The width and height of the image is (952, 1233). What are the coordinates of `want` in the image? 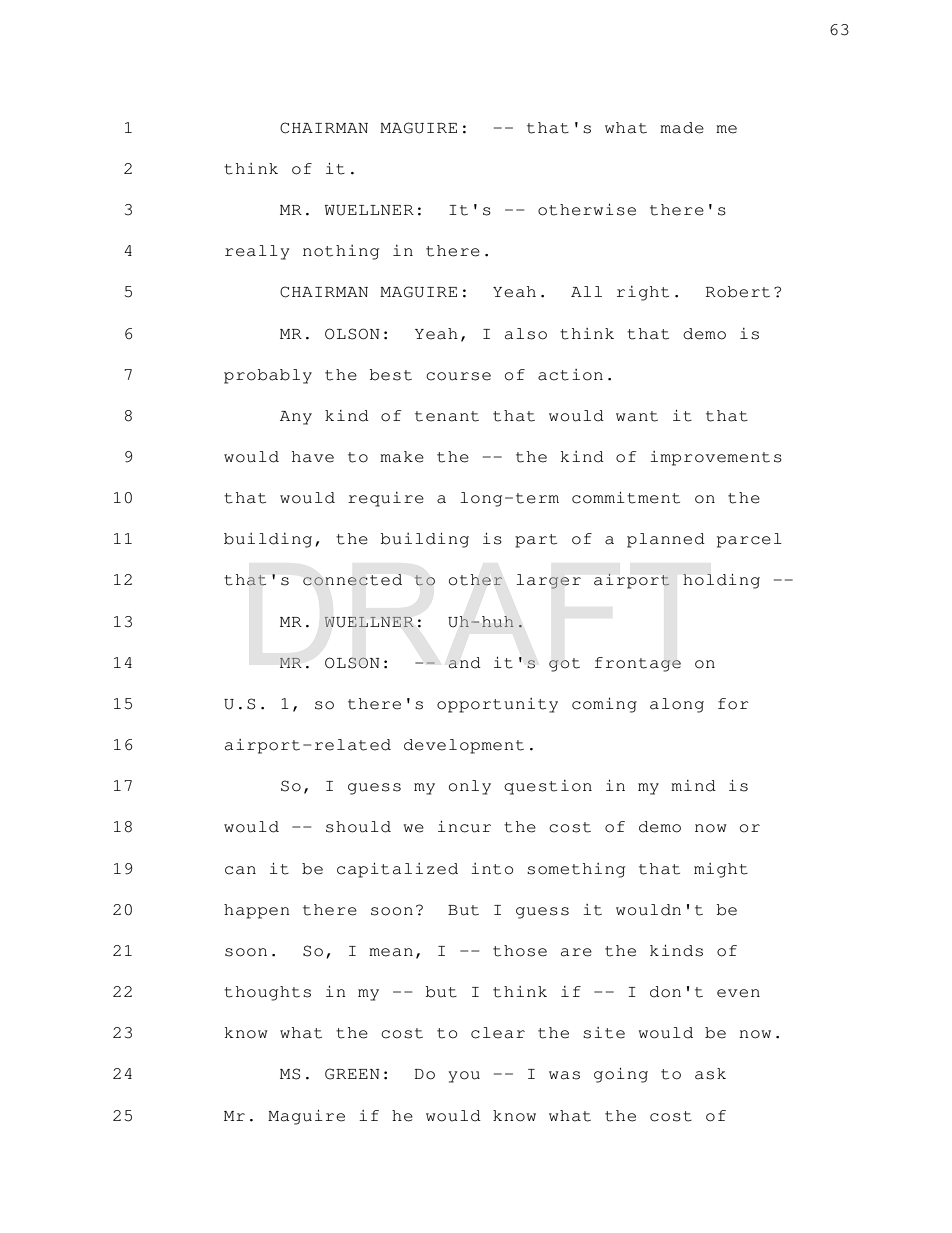 It's located at (637, 416).
